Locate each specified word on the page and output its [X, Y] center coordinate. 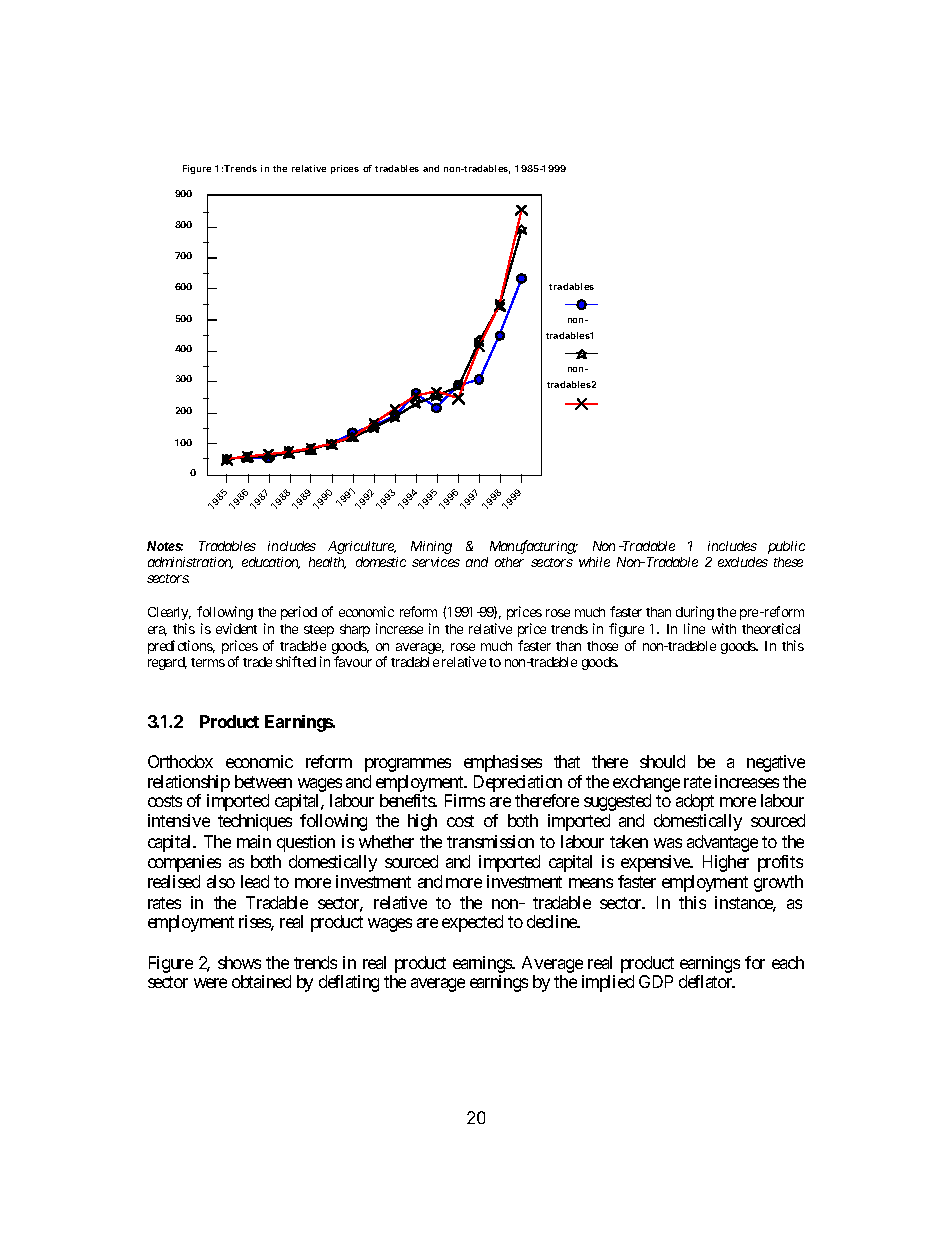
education [271, 563]
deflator [707, 981]
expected [472, 923]
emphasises [503, 763]
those [602, 646]
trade [257, 662]
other [509, 562]
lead [255, 881]
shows [239, 962]
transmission [490, 841]
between [263, 781]
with [724, 628]
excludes [743, 562]
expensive [656, 863]
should [662, 761]
